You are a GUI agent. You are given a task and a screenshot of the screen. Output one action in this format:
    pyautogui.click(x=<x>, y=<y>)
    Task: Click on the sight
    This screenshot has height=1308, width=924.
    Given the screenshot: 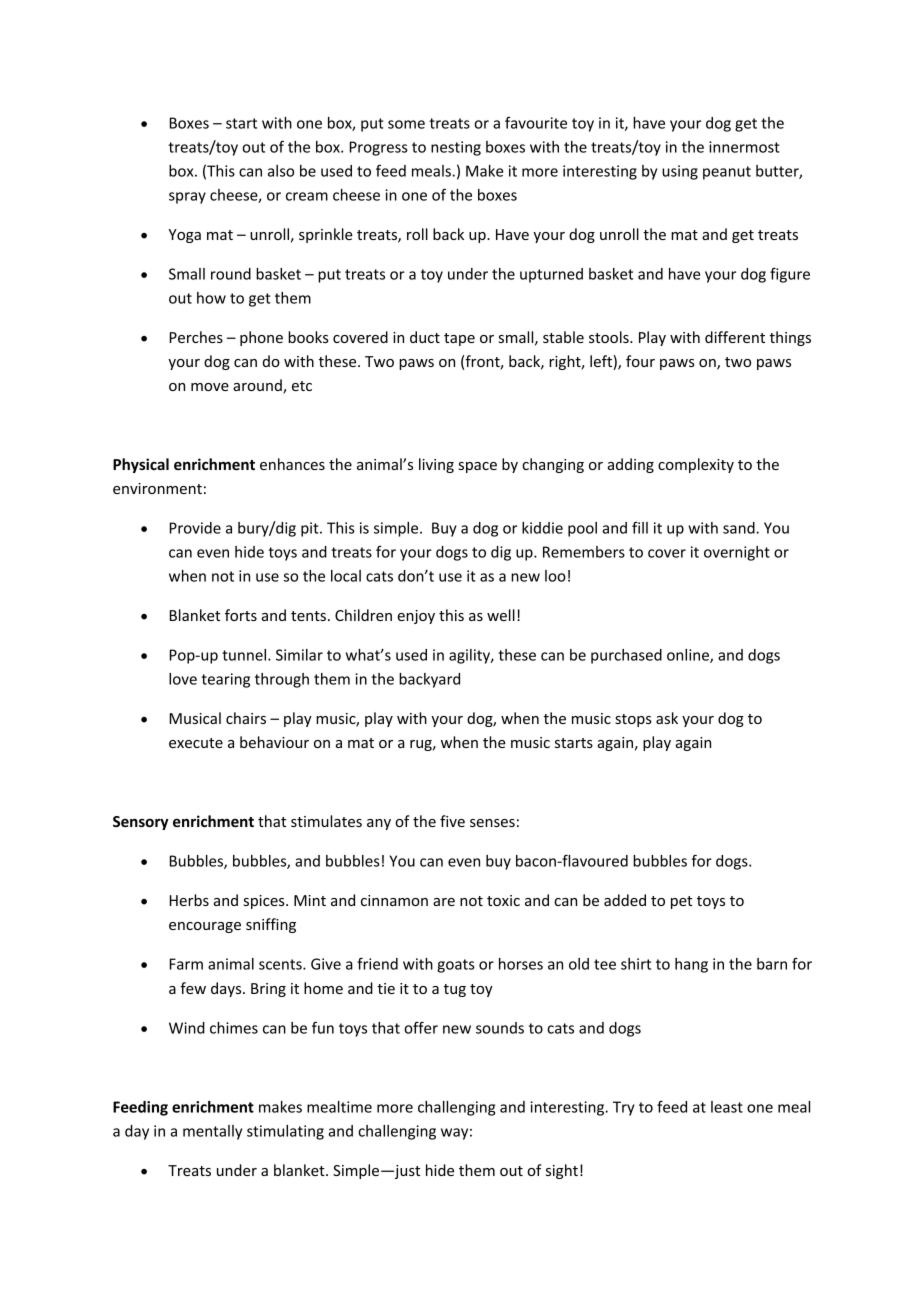 What is the action you would take?
    pyautogui.click(x=562, y=1171)
